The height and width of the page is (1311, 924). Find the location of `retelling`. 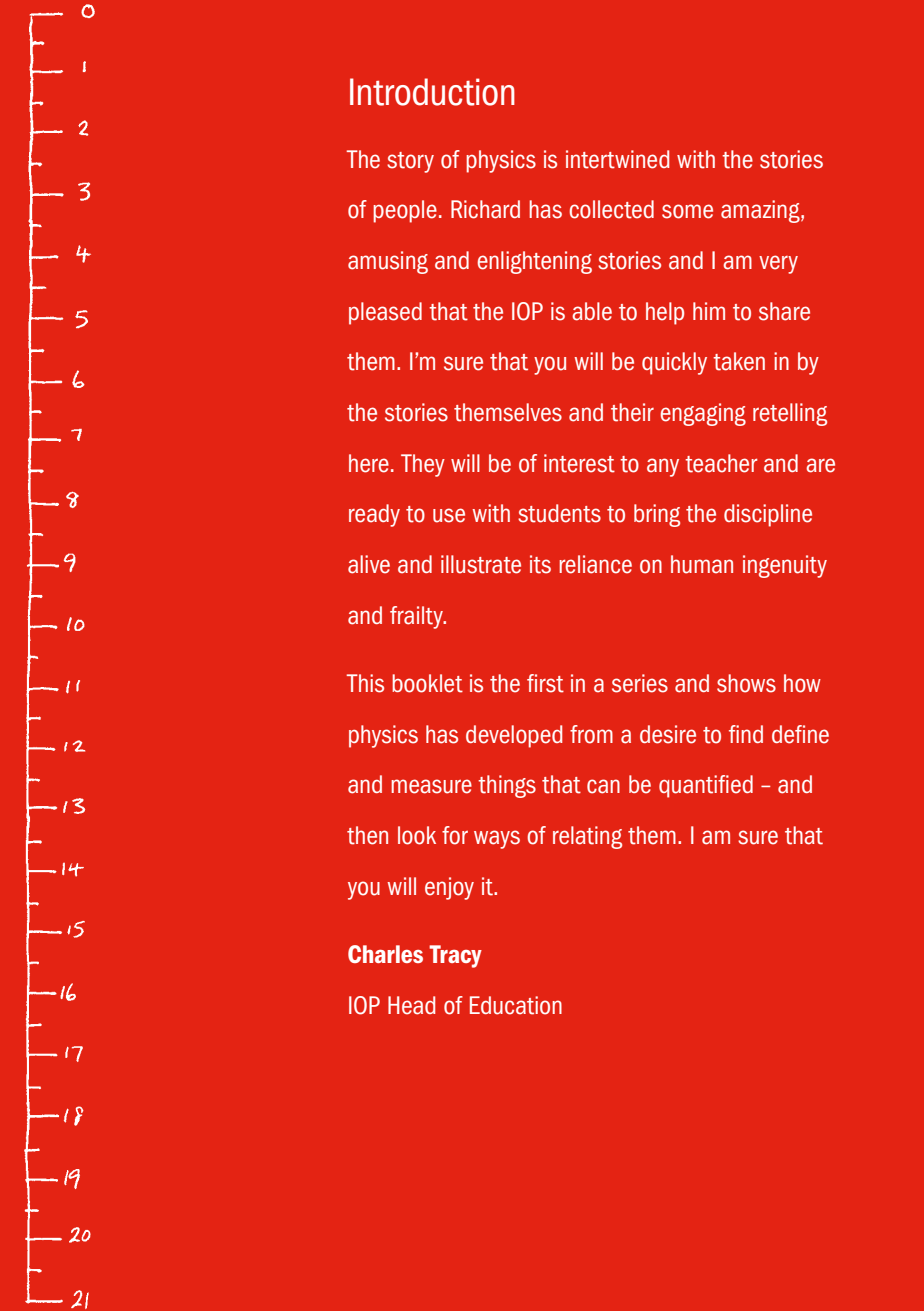

retelling is located at coordinates (790, 414).
